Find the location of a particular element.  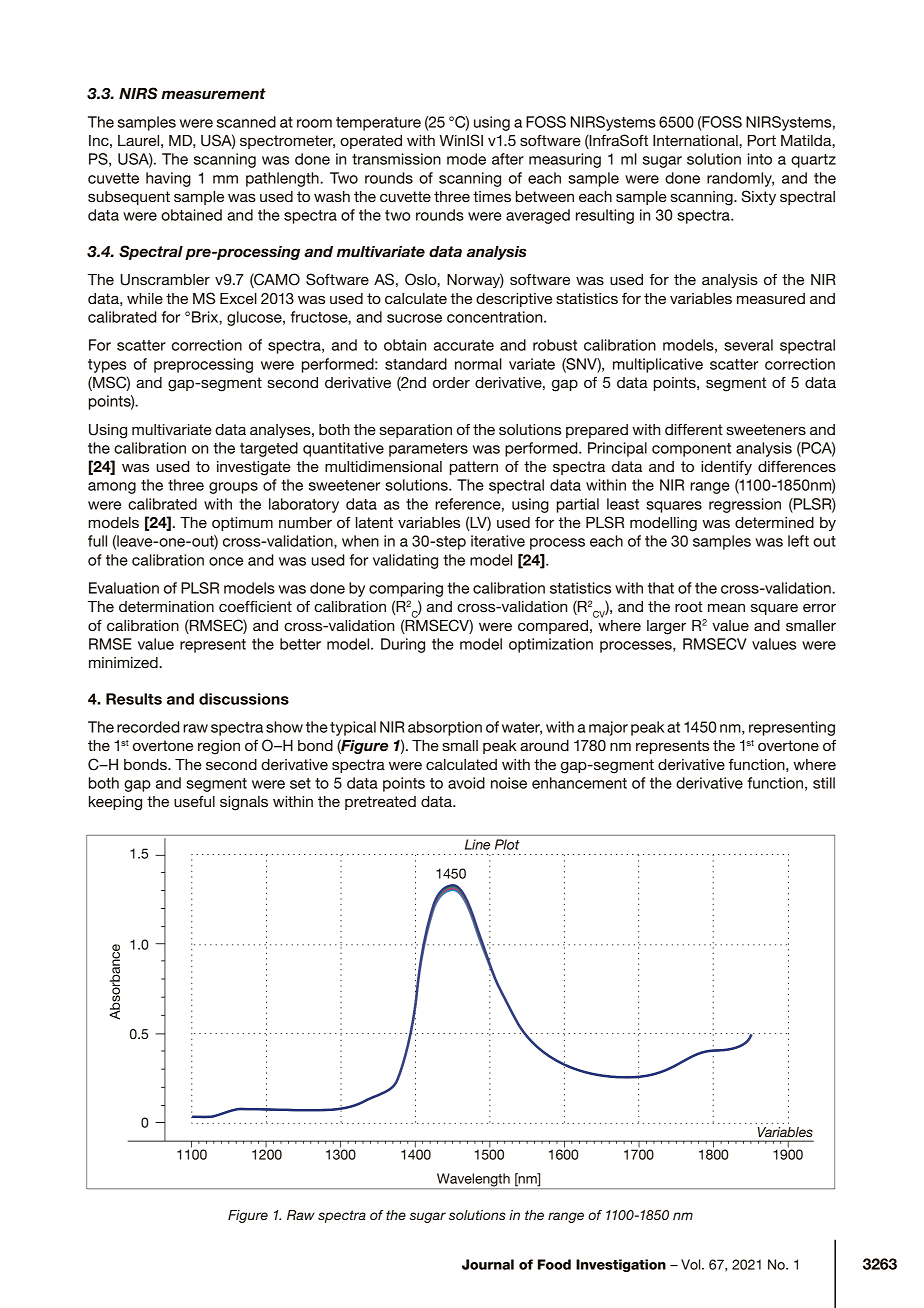

after is located at coordinates (508, 159).
